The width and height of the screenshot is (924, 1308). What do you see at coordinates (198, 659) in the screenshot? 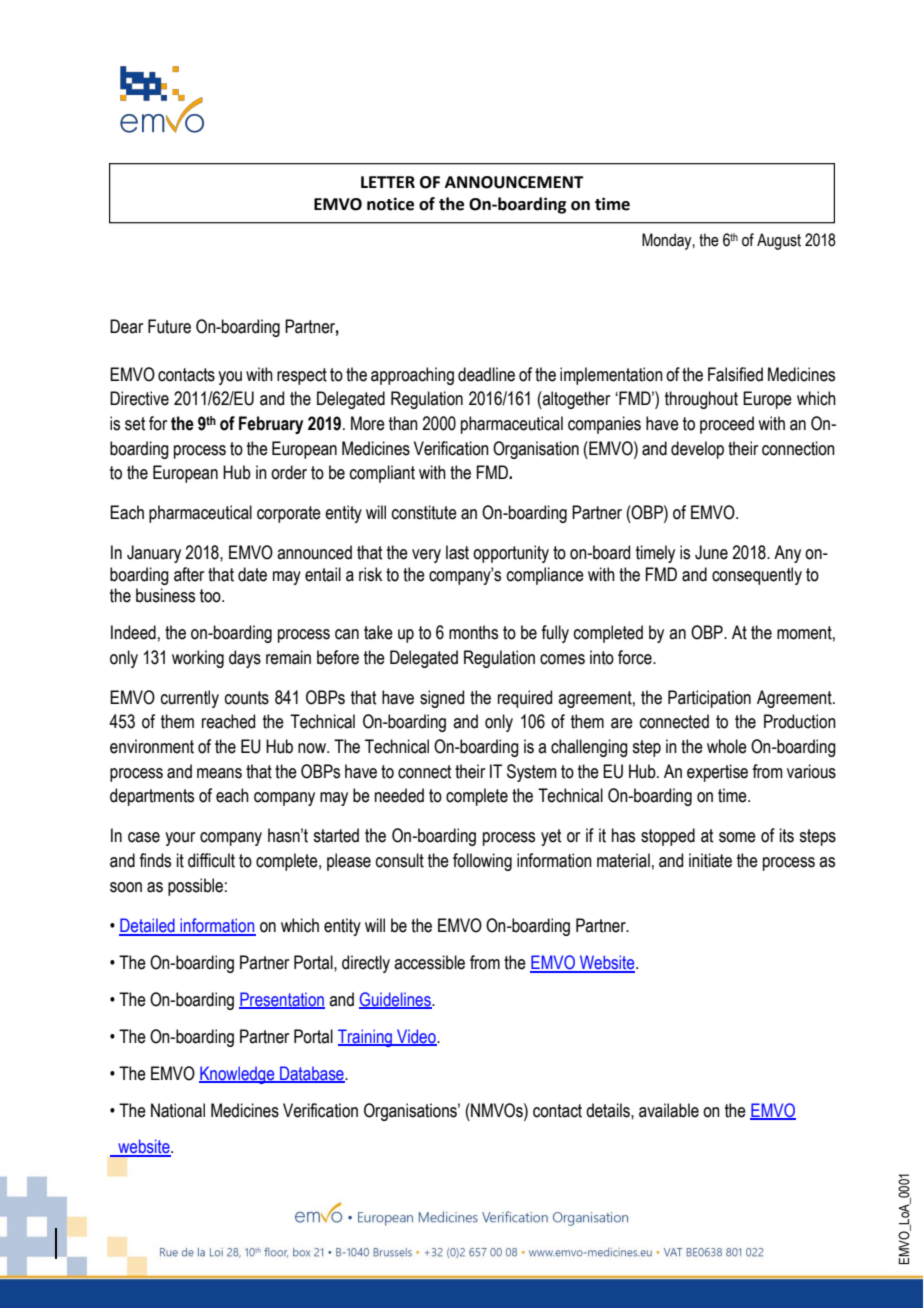
I see `working` at bounding box center [198, 659].
